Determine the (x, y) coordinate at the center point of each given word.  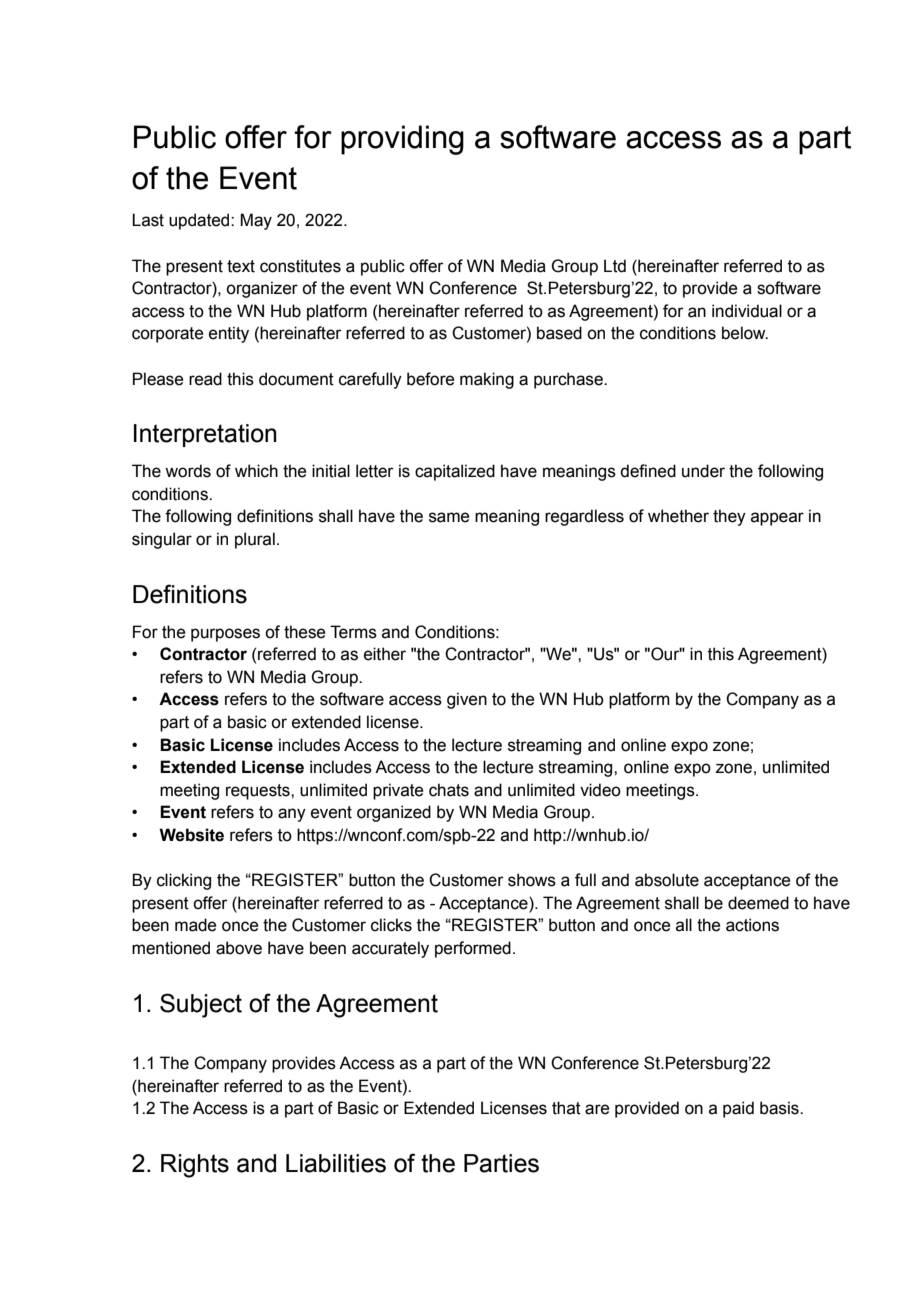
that (566, 1108)
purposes (225, 635)
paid (738, 1109)
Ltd (615, 266)
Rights (195, 1166)
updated (200, 221)
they (729, 517)
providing (402, 140)
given (467, 700)
